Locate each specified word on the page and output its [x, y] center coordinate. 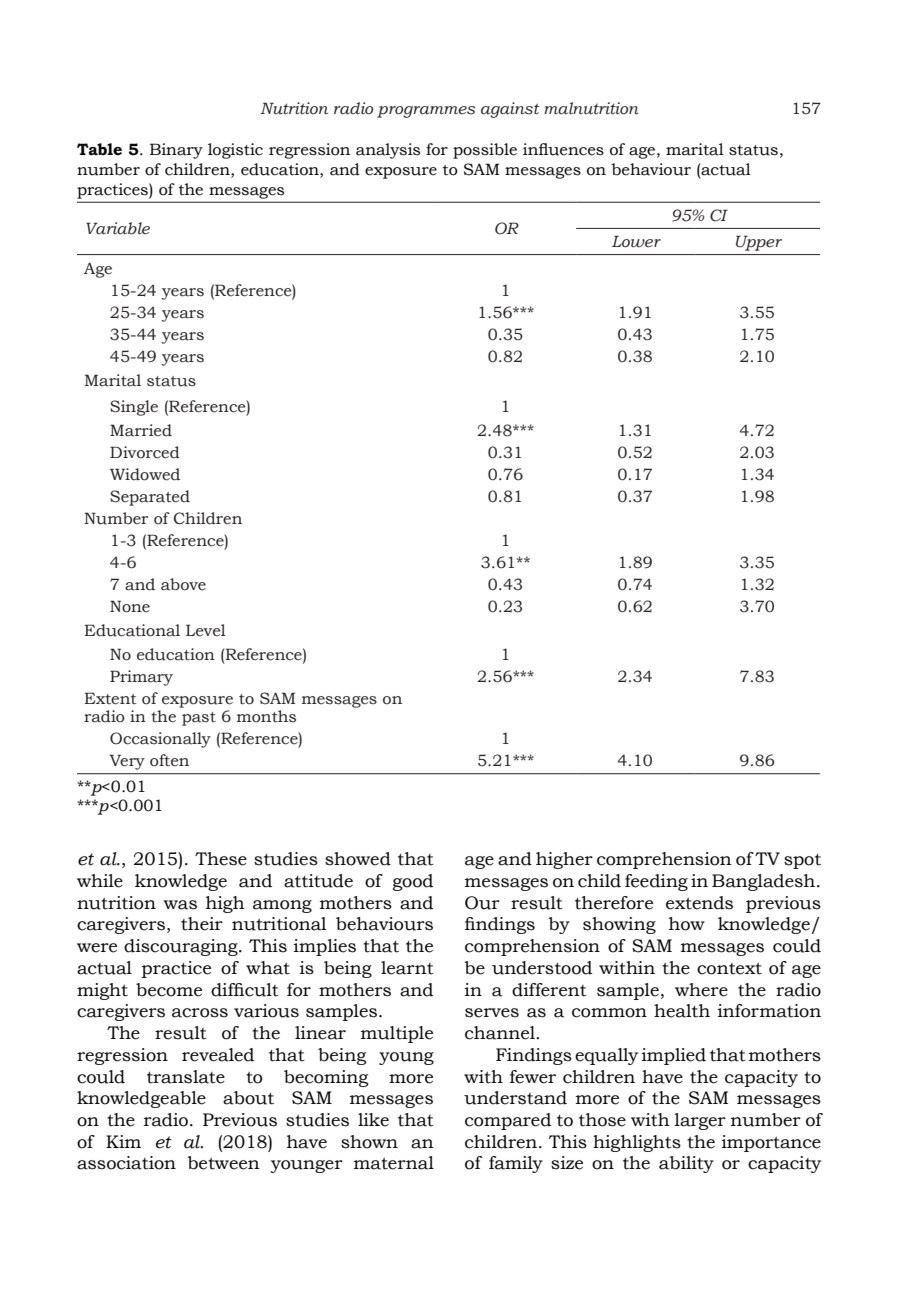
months [266, 716]
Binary [176, 151]
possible [485, 151]
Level [206, 630]
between [224, 1163]
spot [802, 861]
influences [563, 149]
